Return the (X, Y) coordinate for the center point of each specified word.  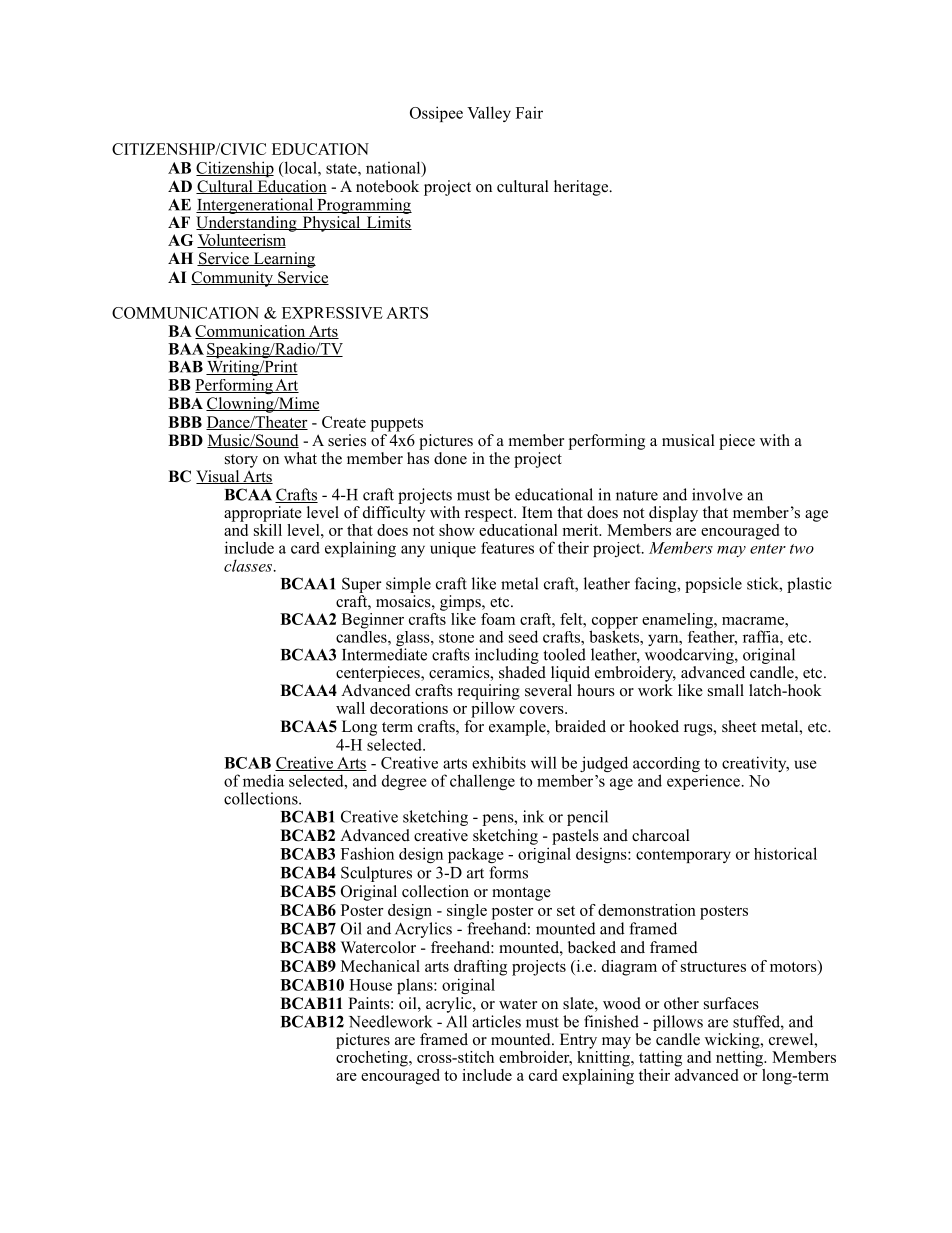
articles (496, 1021)
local (300, 167)
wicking (733, 1041)
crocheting (373, 1059)
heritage (582, 188)
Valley (489, 114)
